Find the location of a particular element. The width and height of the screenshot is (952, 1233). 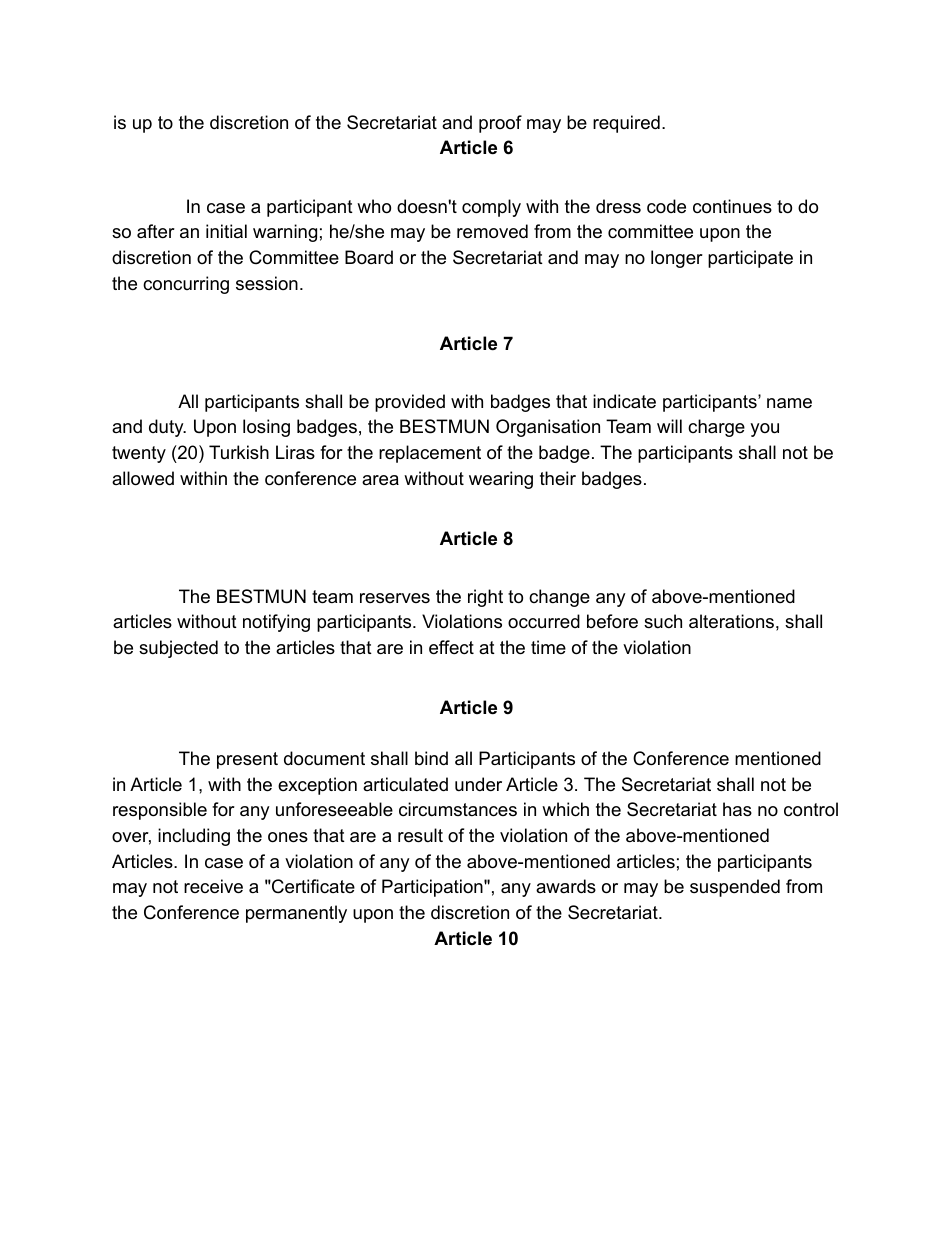

losing is located at coordinates (266, 428).
